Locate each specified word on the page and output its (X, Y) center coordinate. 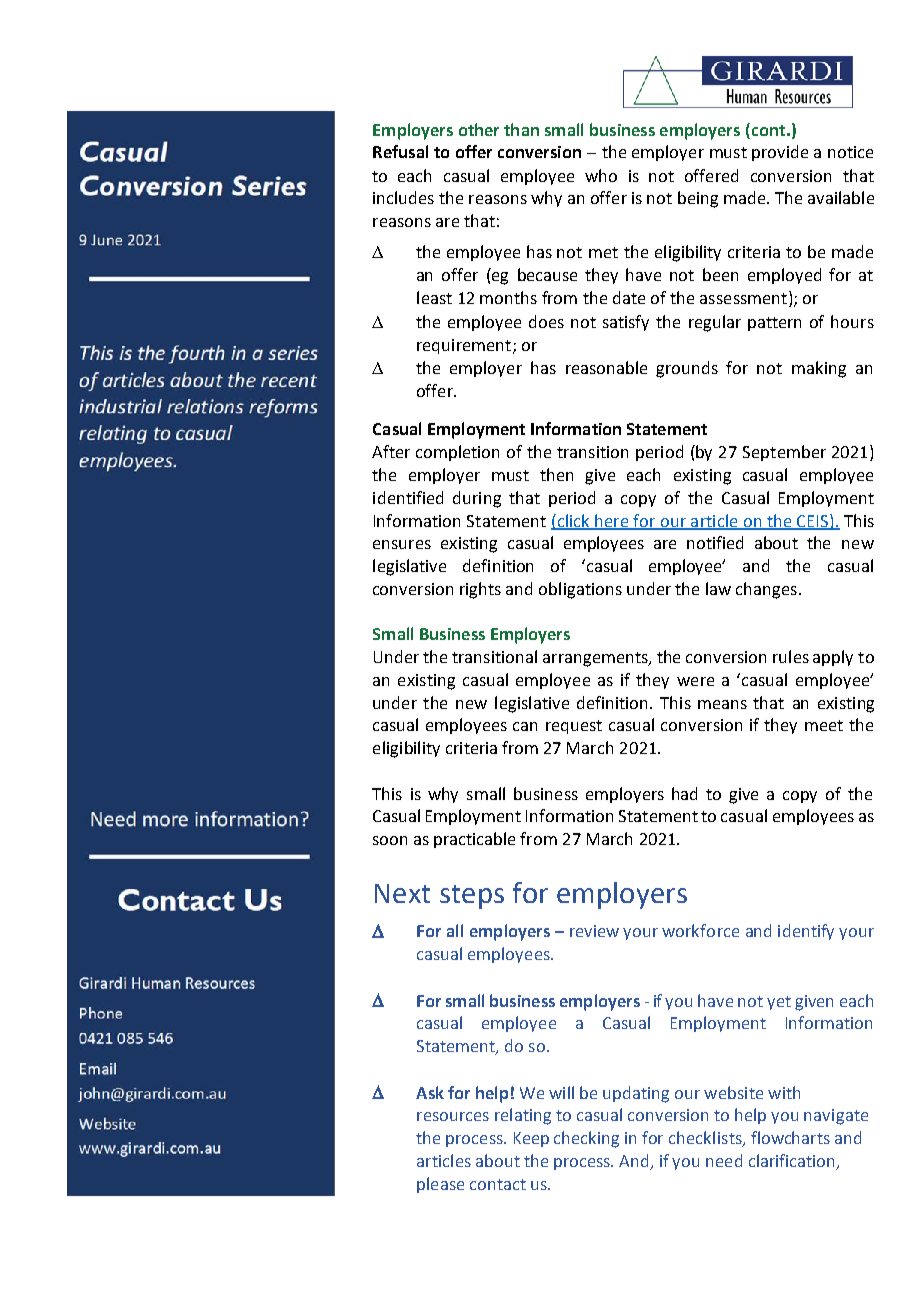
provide (780, 153)
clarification (793, 1162)
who (601, 175)
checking (586, 1139)
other (479, 129)
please (440, 1185)
